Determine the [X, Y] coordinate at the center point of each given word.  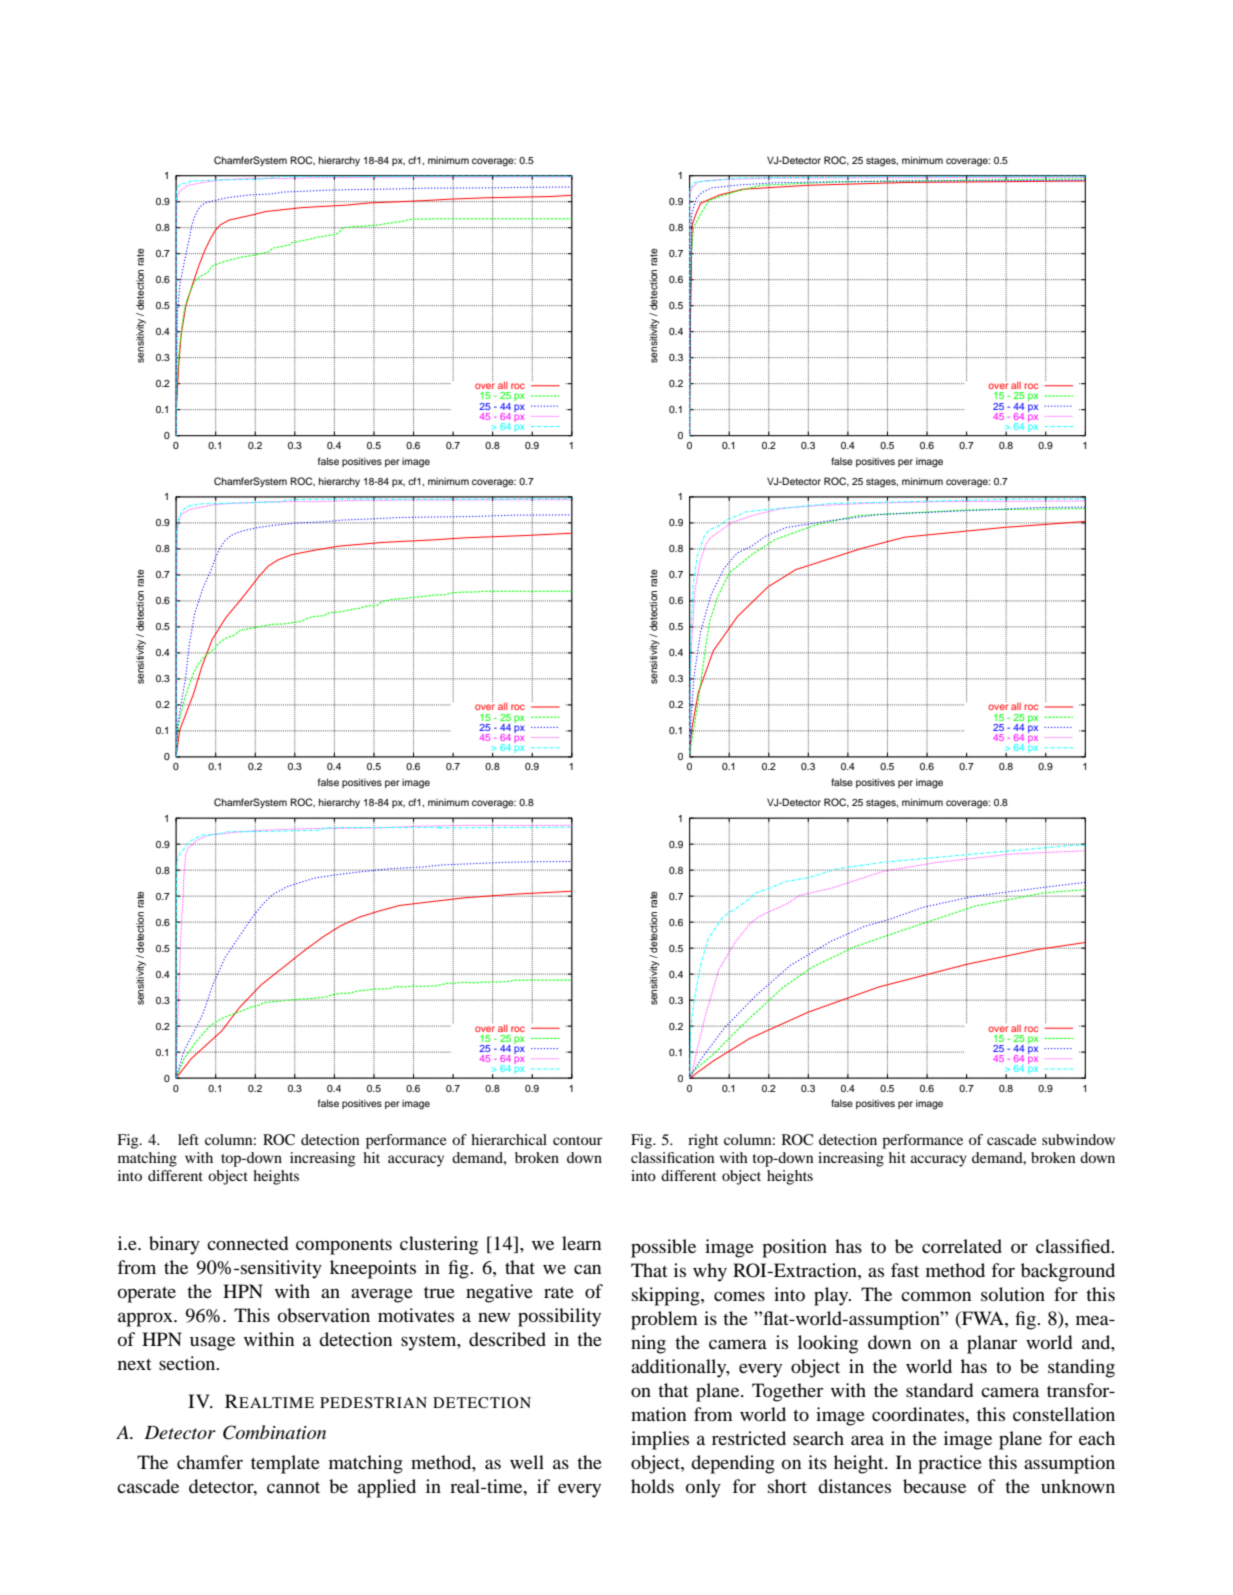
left [188, 1139]
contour [577, 1140]
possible [663, 1248]
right [703, 1141]
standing [1081, 1368]
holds [652, 1486]
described [507, 1339]
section [188, 1363]
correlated [962, 1246]
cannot [293, 1487]
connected [247, 1243]
